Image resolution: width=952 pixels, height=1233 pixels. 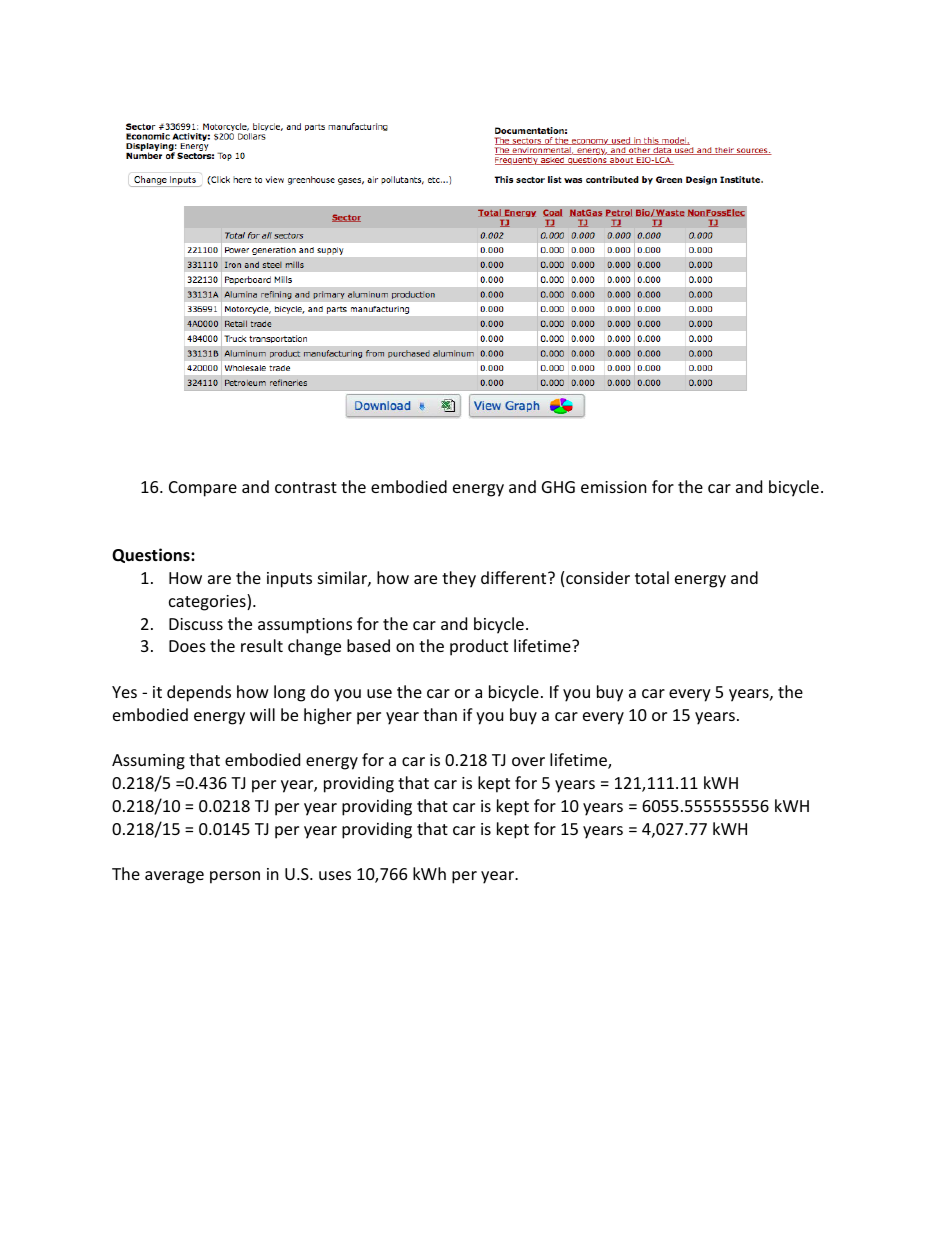 I want to click on consider, so click(x=598, y=577).
